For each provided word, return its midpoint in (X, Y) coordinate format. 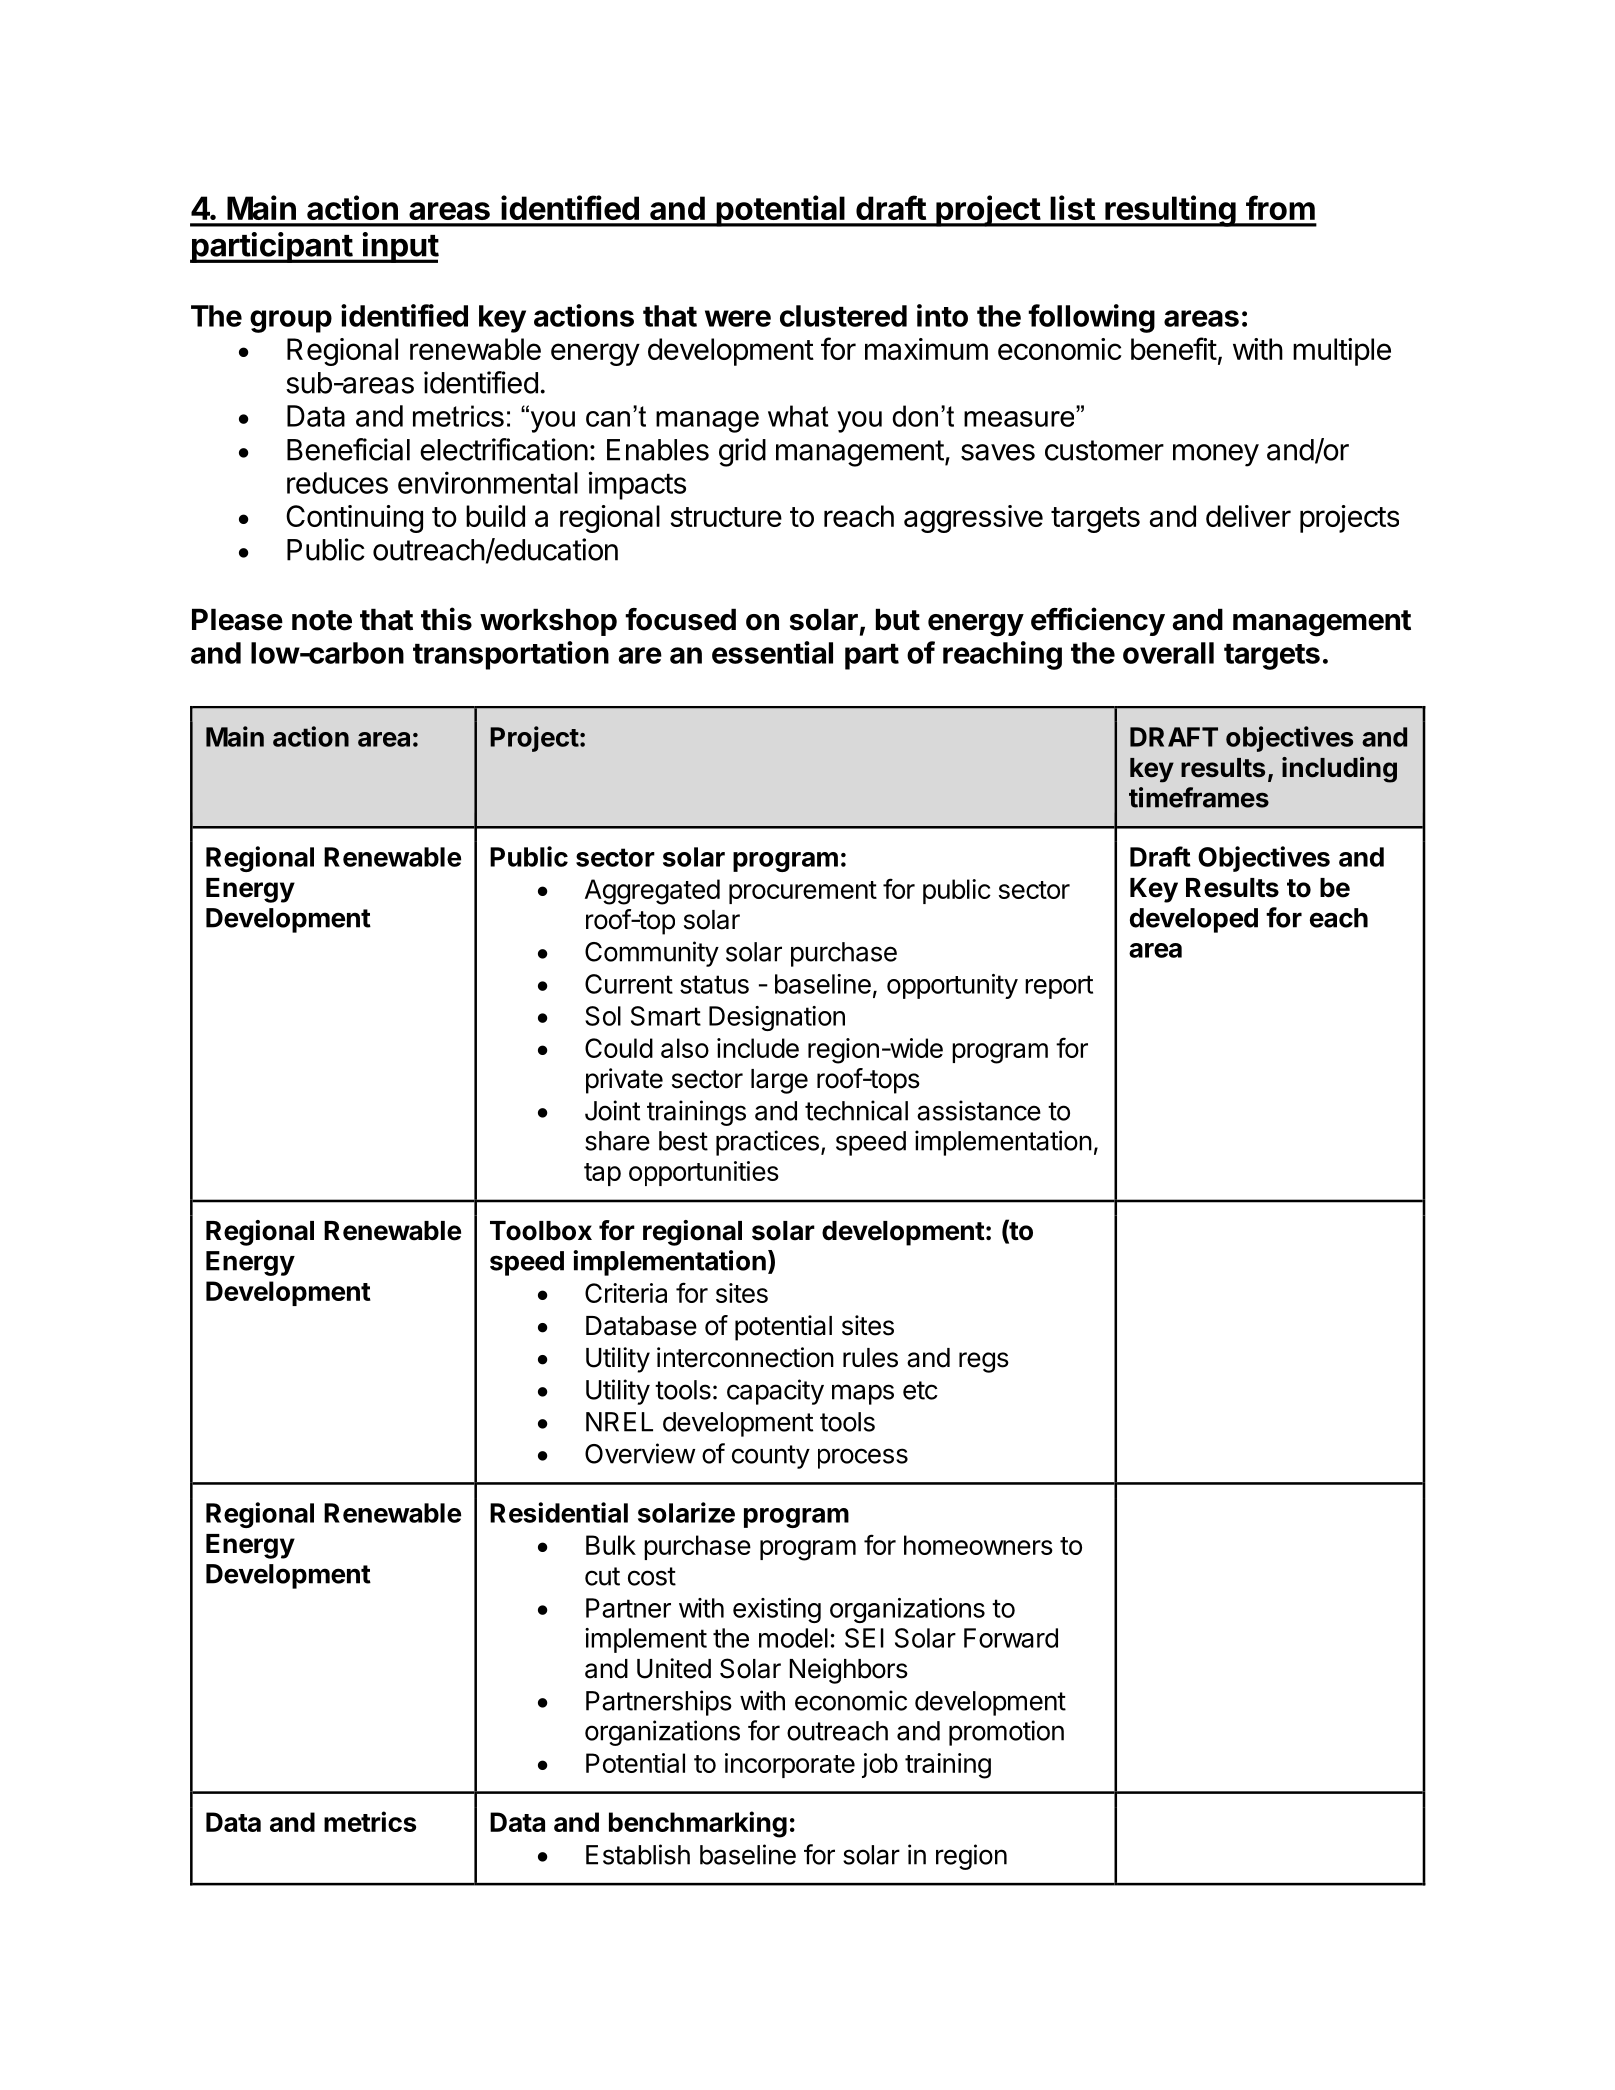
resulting (1170, 211)
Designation (777, 1018)
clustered (843, 316)
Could (619, 1048)
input (400, 247)
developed (1194, 920)
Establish (638, 1854)
